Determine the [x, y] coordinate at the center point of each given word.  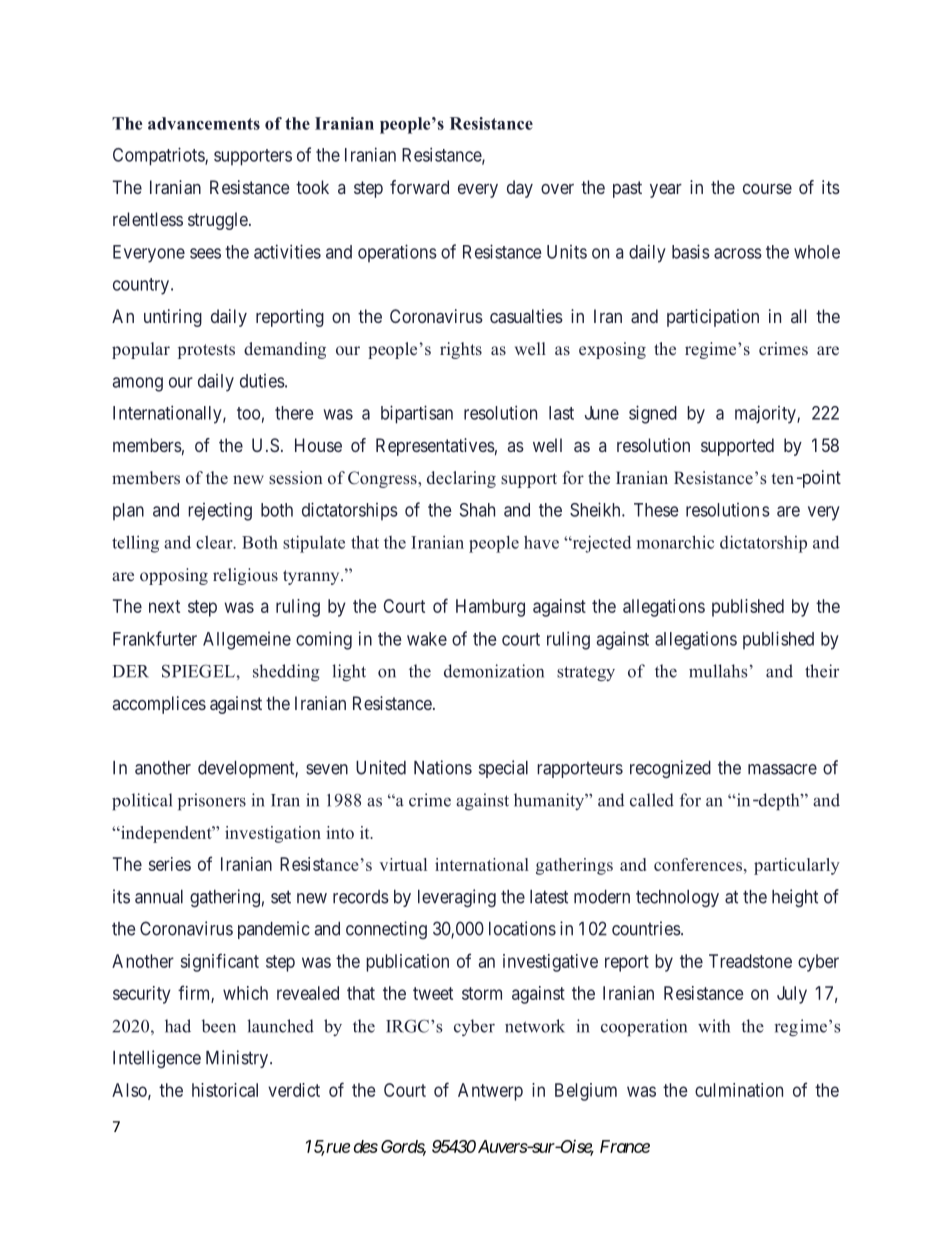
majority [766, 414]
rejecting [220, 511]
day [520, 189]
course [767, 189]
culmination [739, 1090]
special [503, 769]
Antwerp [490, 1092]
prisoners [212, 801]
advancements [204, 123]
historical [225, 1090]
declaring [461, 479]
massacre [782, 769]
